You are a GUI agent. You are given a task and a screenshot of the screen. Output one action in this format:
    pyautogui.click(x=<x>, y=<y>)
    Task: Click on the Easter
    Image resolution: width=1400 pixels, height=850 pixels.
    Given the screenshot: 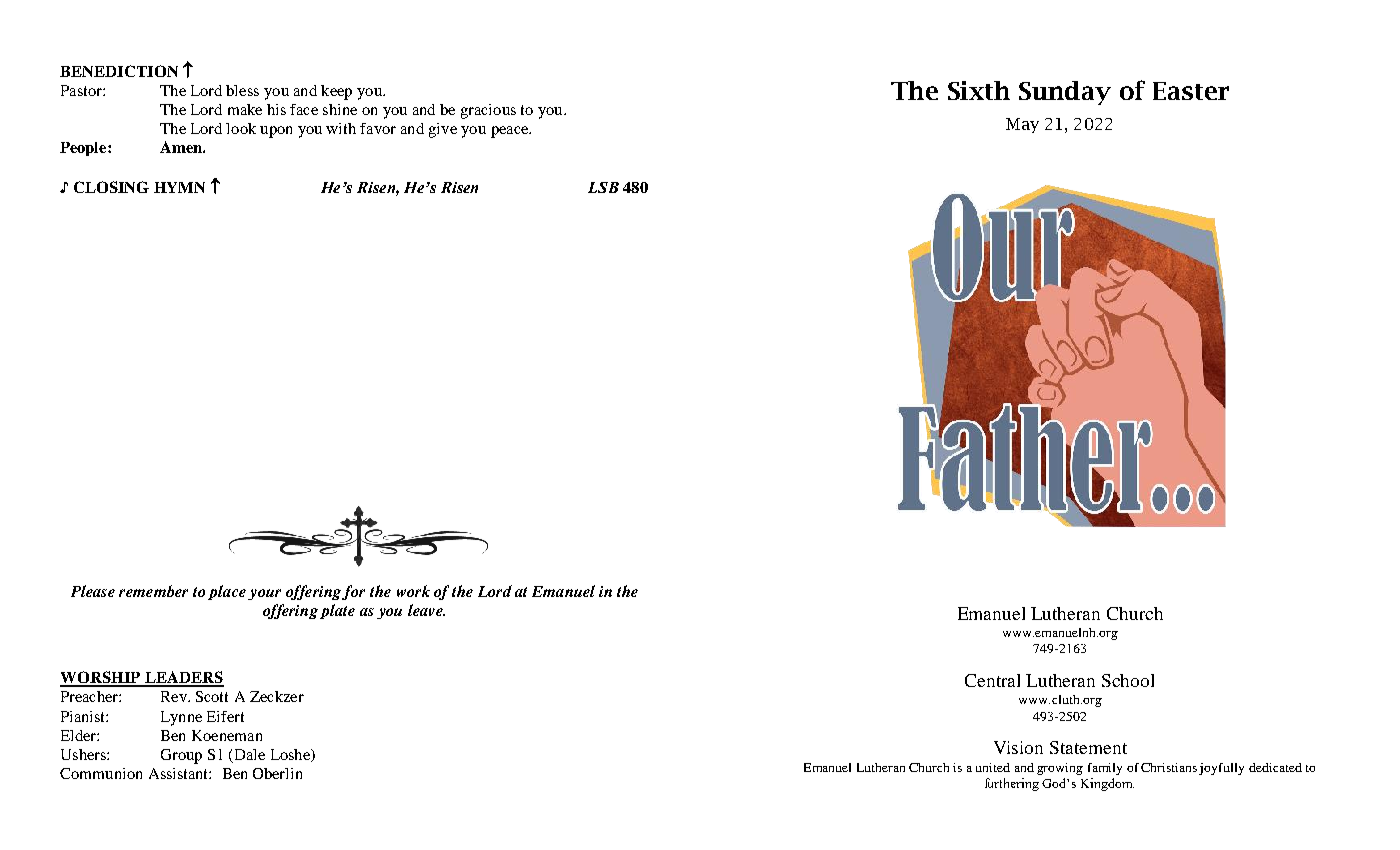 What is the action you would take?
    pyautogui.click(x=1191, y=91)
